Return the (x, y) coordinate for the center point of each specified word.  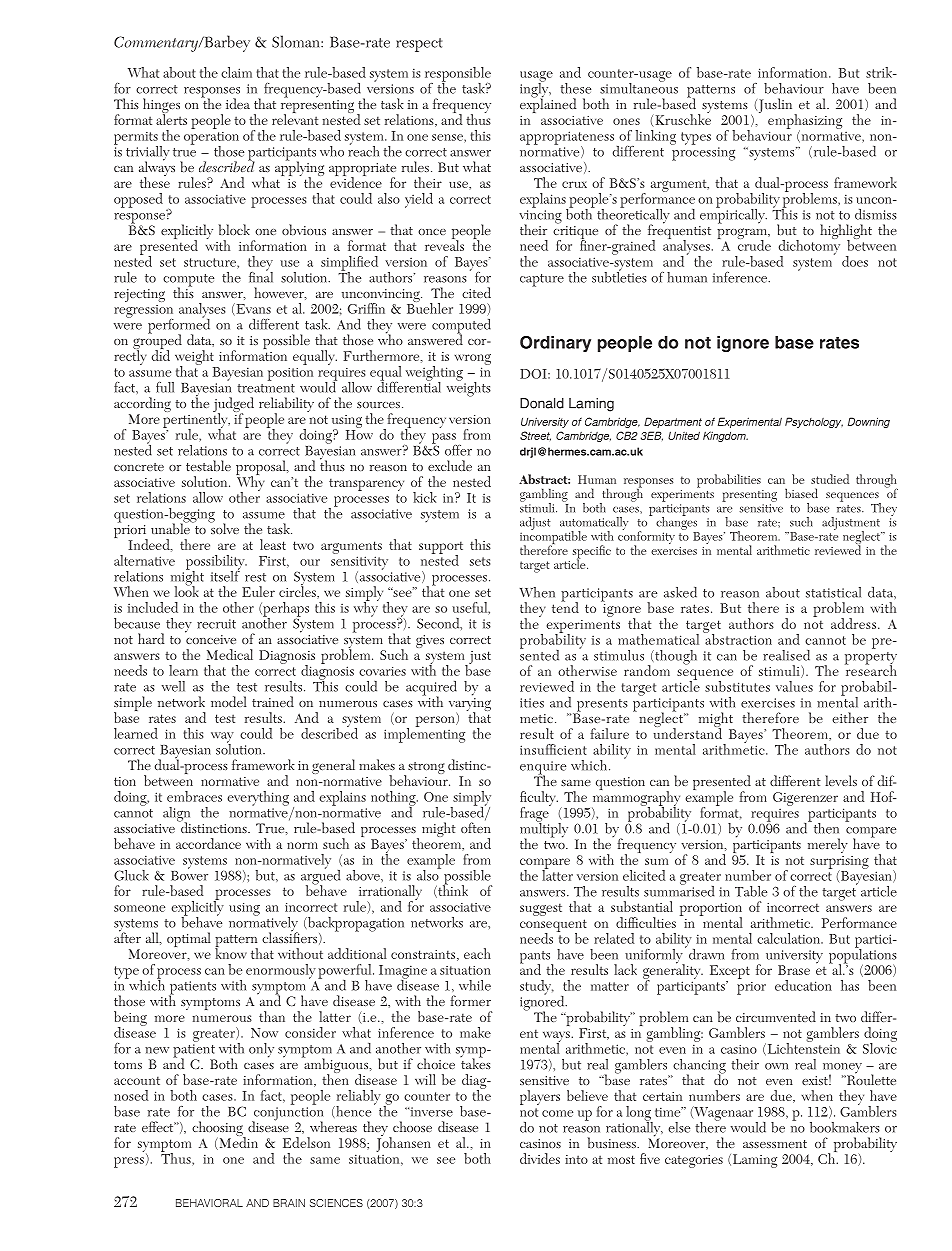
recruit (216, 624)
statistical (833, 592)
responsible (458, 75)
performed (179, 326)
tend (565, 606)
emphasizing (805, 122)
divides (540, 1158)
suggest (541, 909)
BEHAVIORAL (209, 1203)
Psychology (814, 422)
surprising (839, 863)
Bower (189, 874)
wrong (473, 359)
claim (236, 72)
